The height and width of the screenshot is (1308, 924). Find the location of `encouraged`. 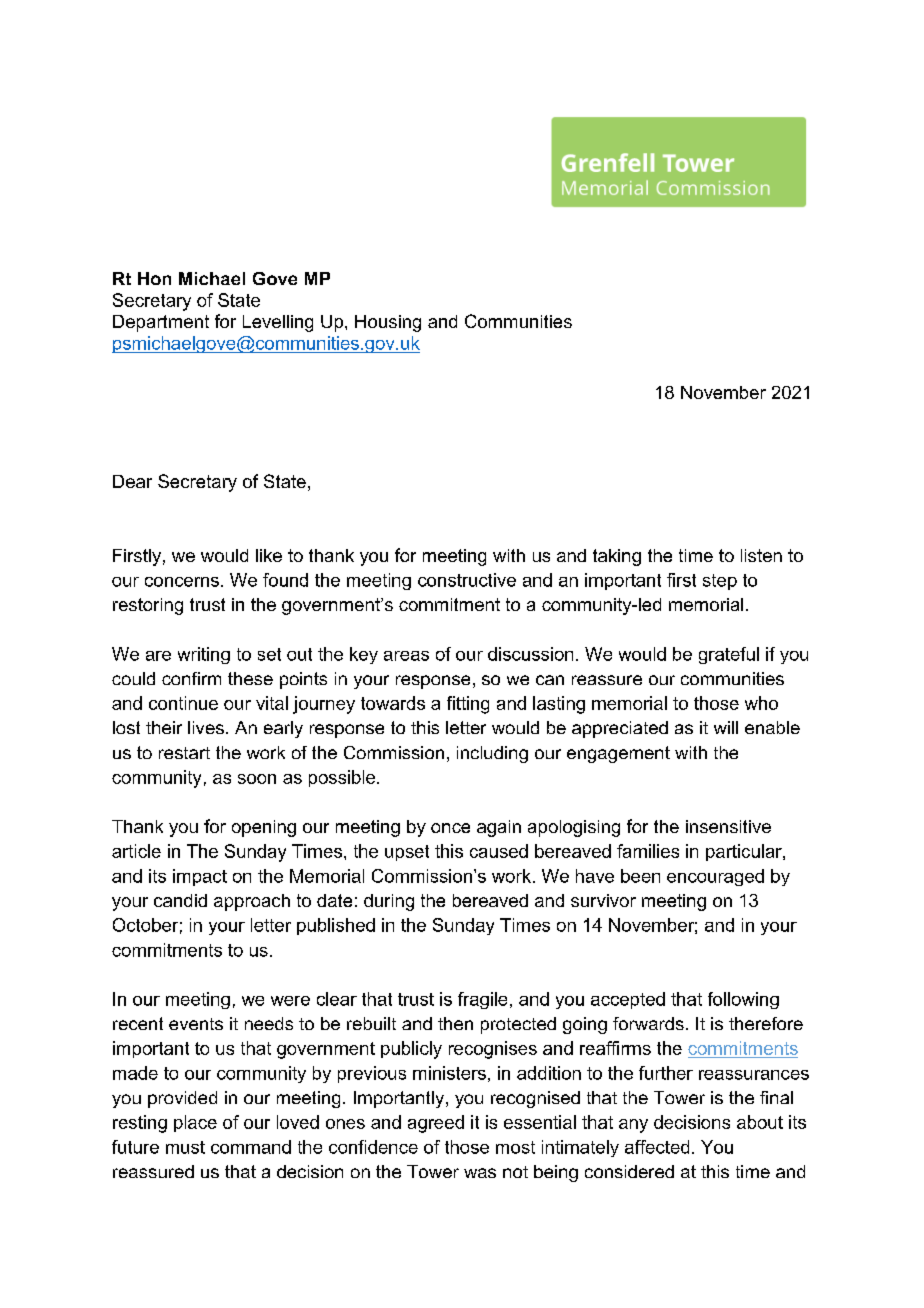

encouraged is located at coordinates (715, 877).
